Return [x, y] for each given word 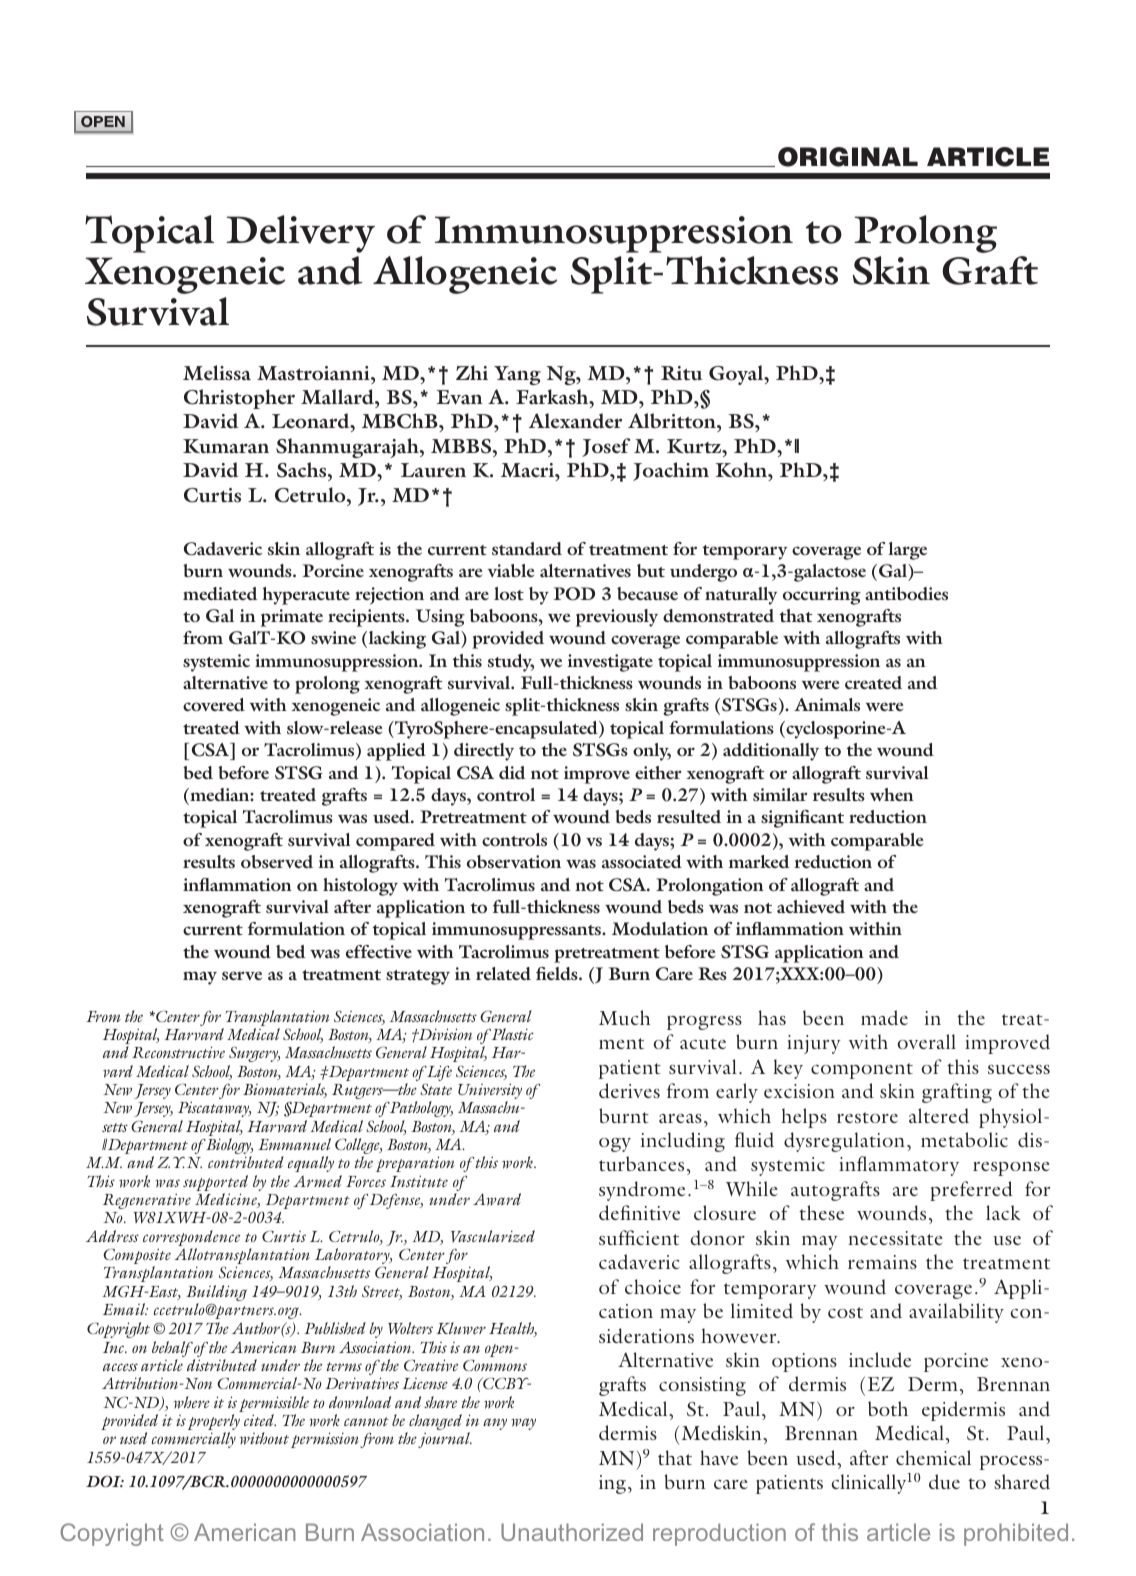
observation [514, 861]
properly [214, 1423]
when [892, 794]
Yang [517, 375]
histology [360, 887]
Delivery [300, 234]
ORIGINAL [848, 157]
